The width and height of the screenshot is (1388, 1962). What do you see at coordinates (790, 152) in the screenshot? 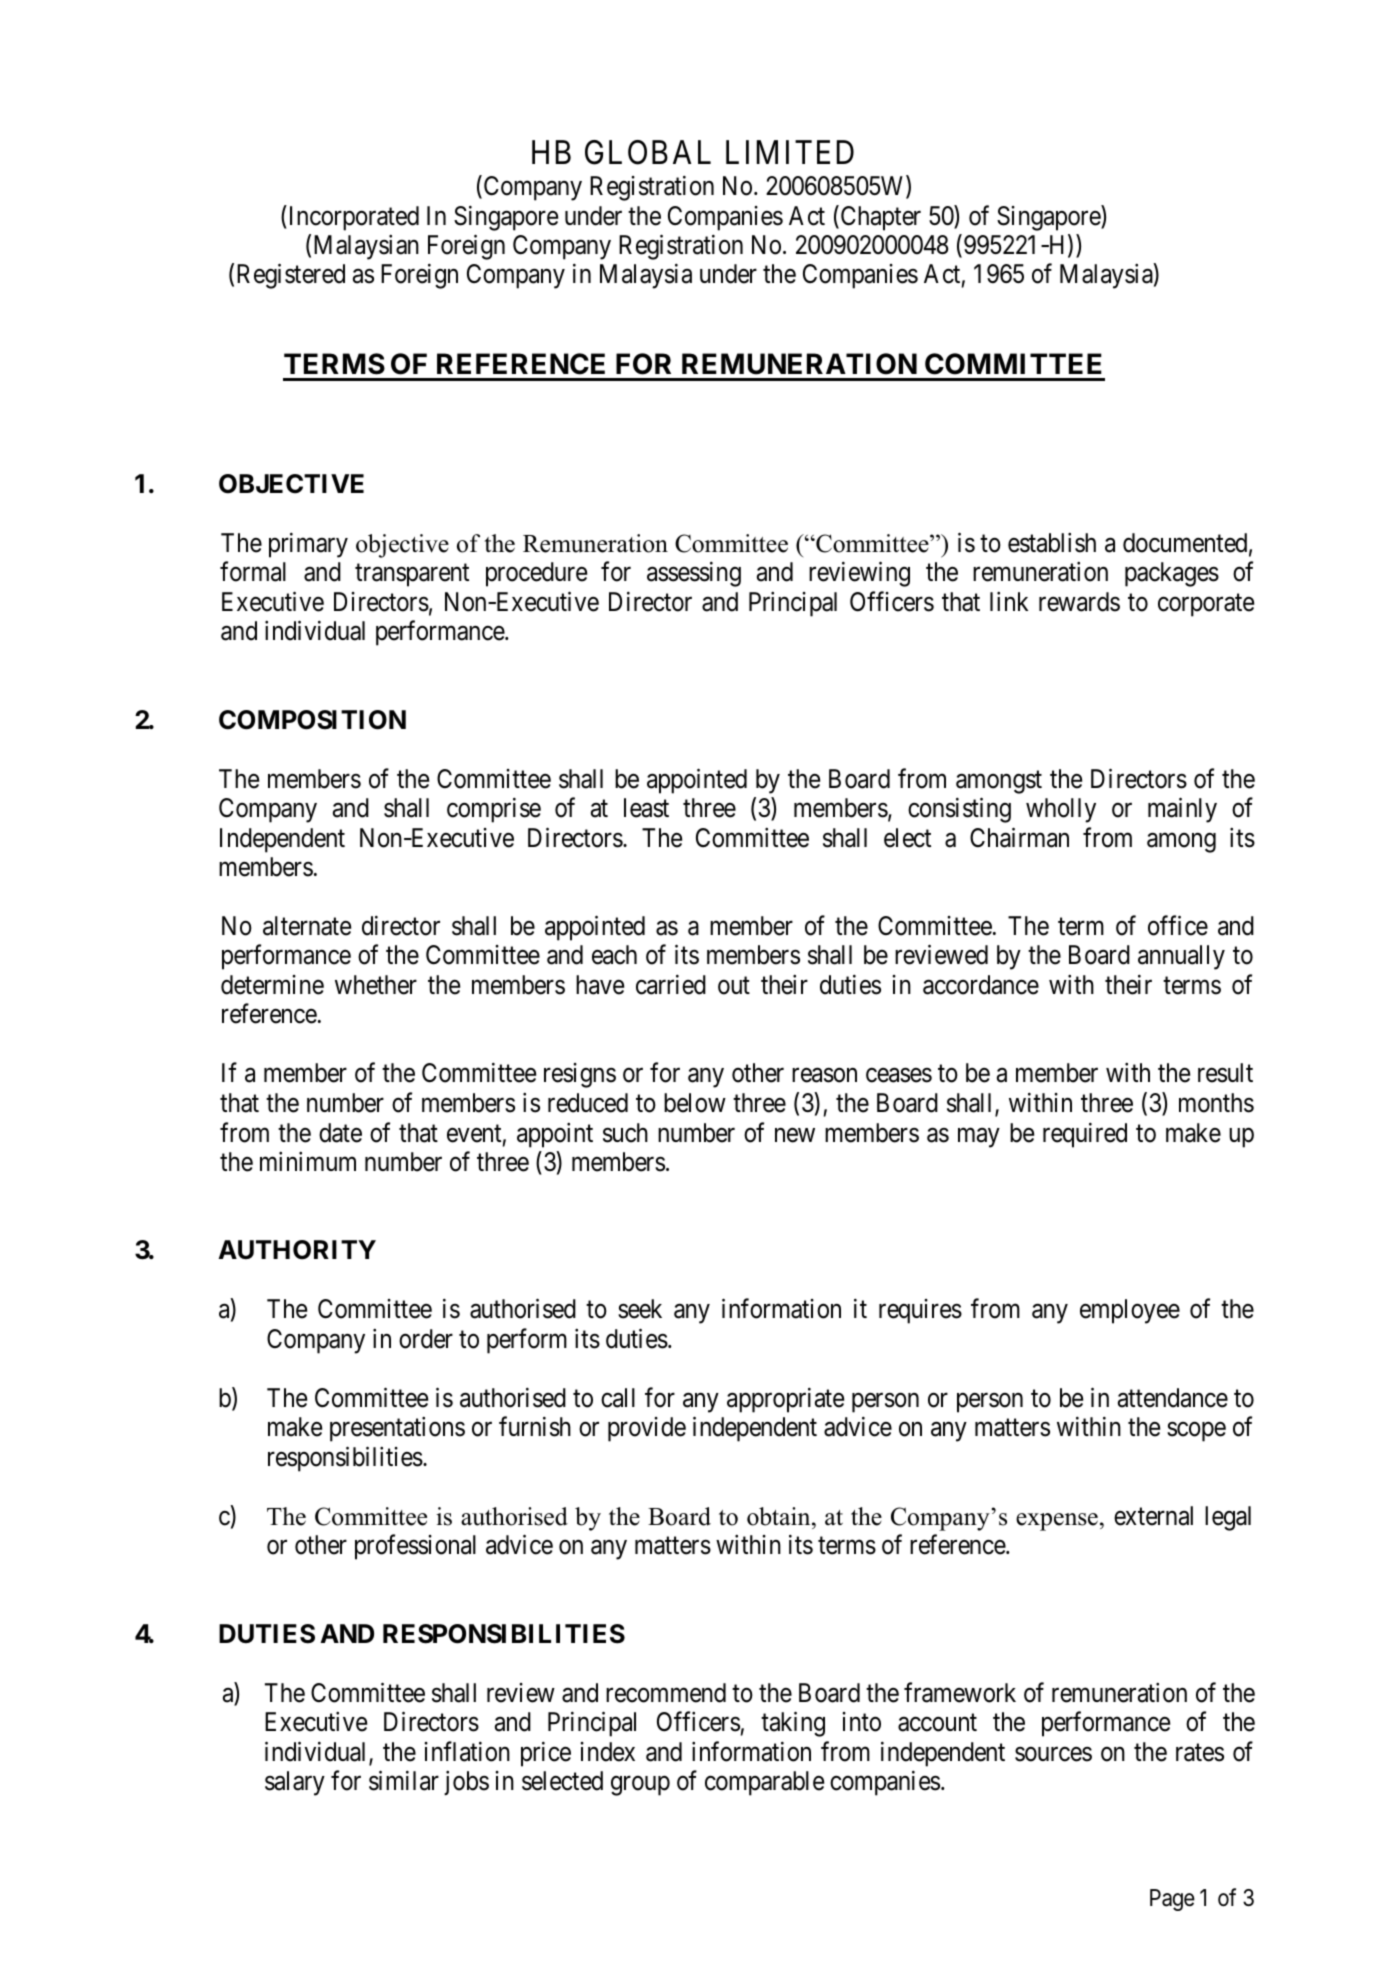
I see `LIMITED` at bounding box center [790, 152].
